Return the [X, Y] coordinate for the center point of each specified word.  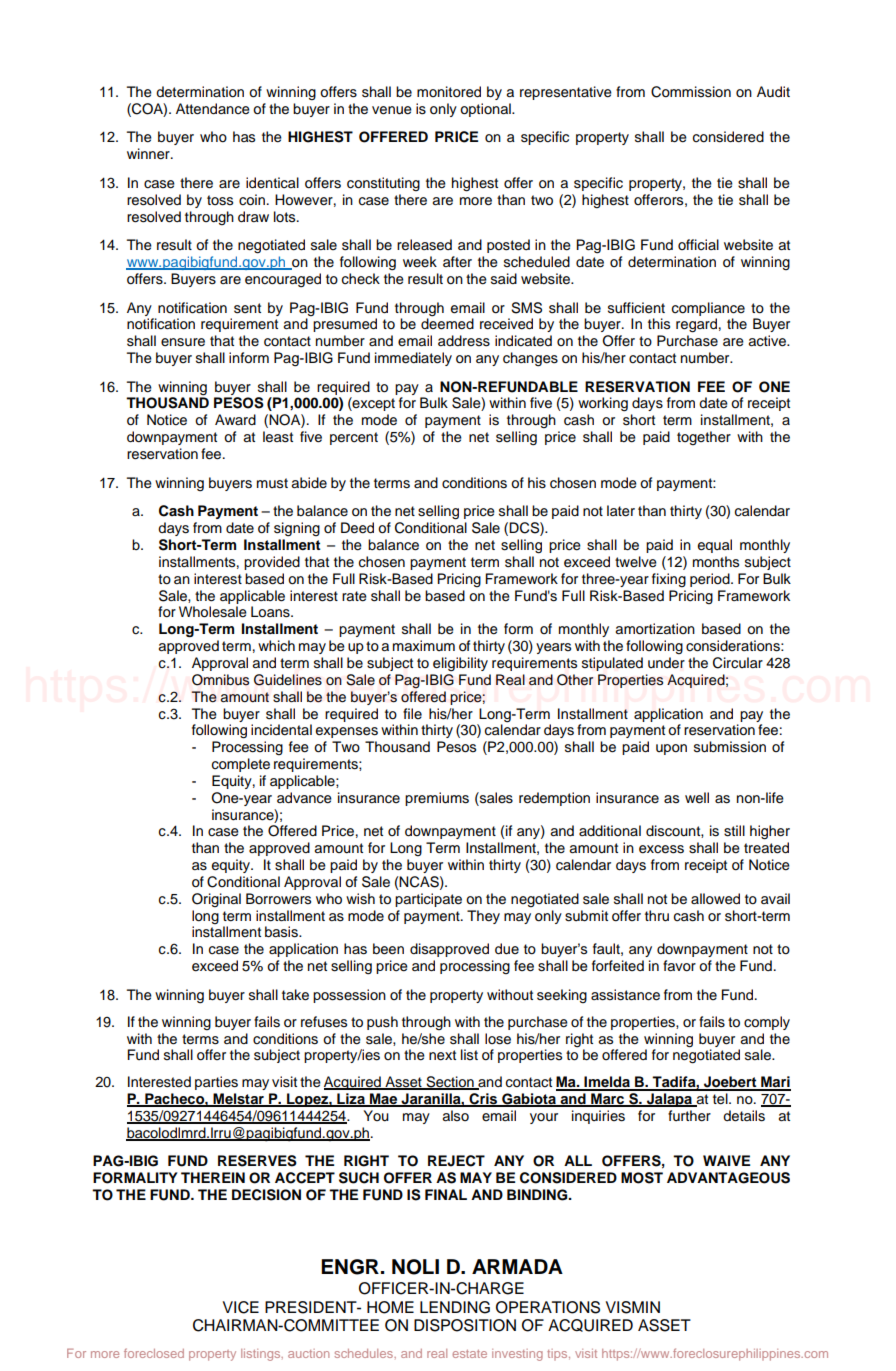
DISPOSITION [465, 1325]
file [412, 713]
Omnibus [220, 680]
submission [730, 747]
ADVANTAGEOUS [728, 1178]
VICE [241, 1307]
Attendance [213, 109]
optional [486, 110]
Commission [691, 92]
